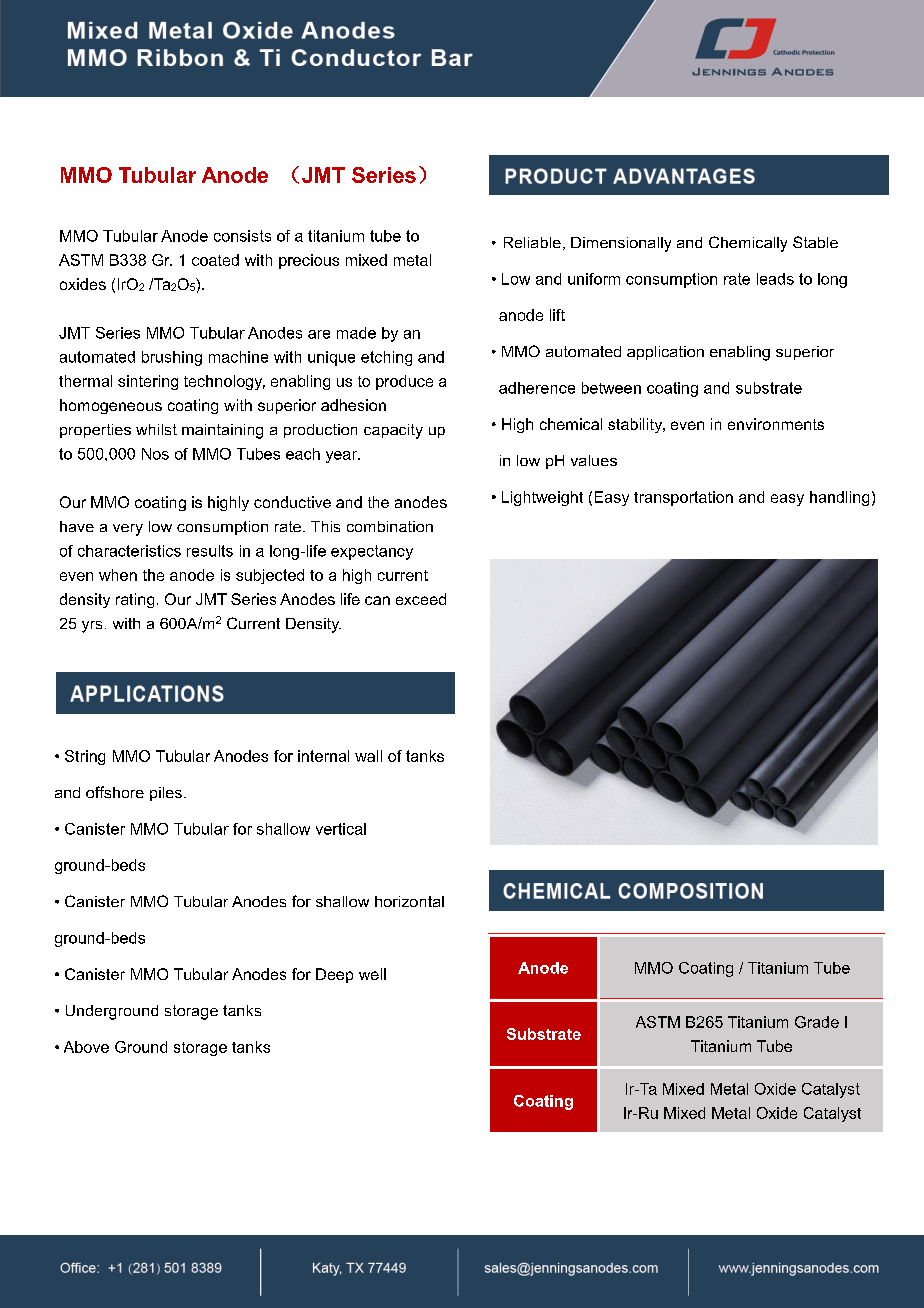 The height and width of the page is (1308, 924). I want to click on Above, so click(86, 1047).
